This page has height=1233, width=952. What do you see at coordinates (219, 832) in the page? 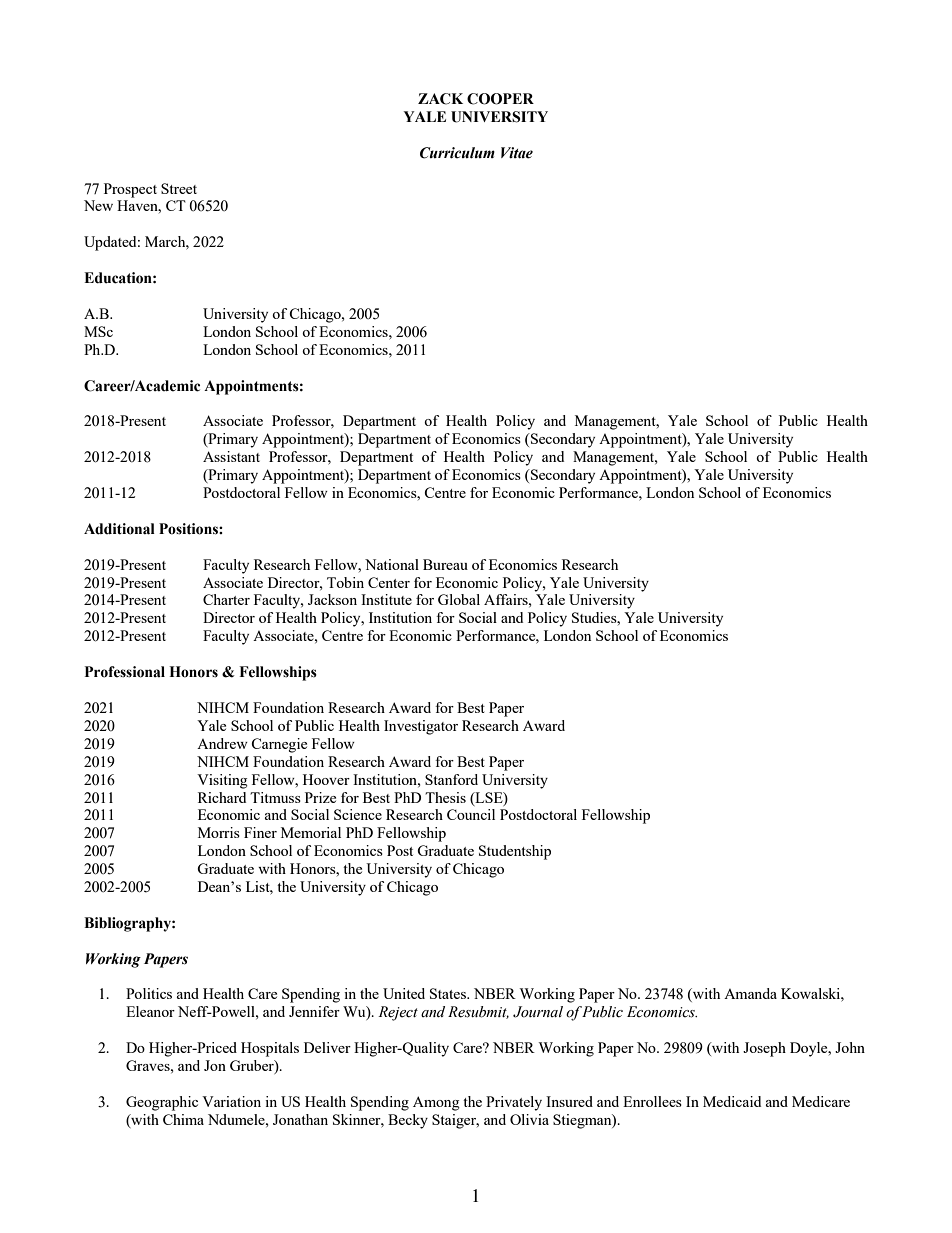
I see `Morris` at bounding box center [219, 832].
